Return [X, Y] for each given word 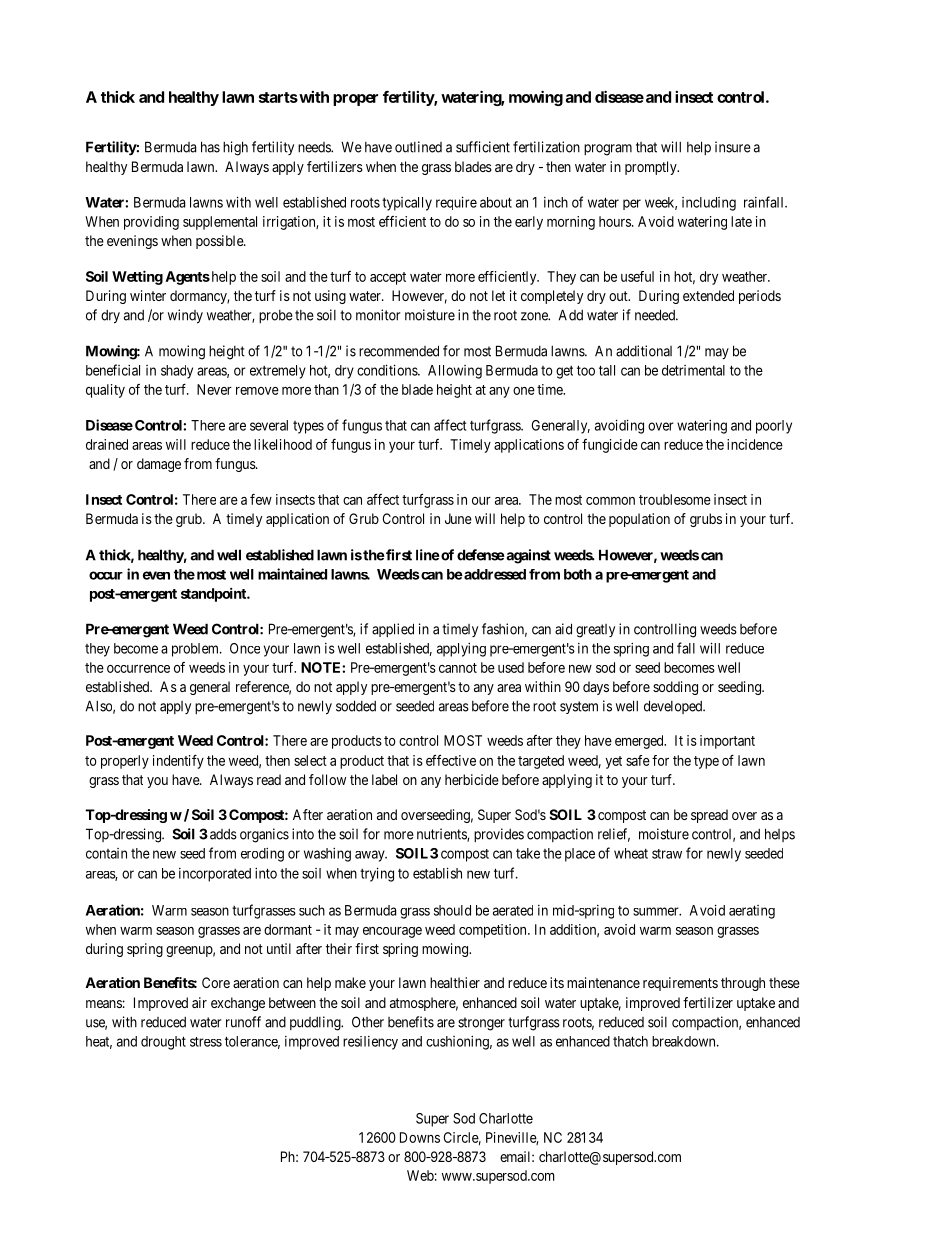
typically [407, 204]
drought [163, 1043]
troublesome [675, 499]
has [210, 147]
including [709, 204]
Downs [420, 1137]
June [458, 518]
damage [159, 465]
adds [223, 834]
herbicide [472, 779]
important [727, 742]
